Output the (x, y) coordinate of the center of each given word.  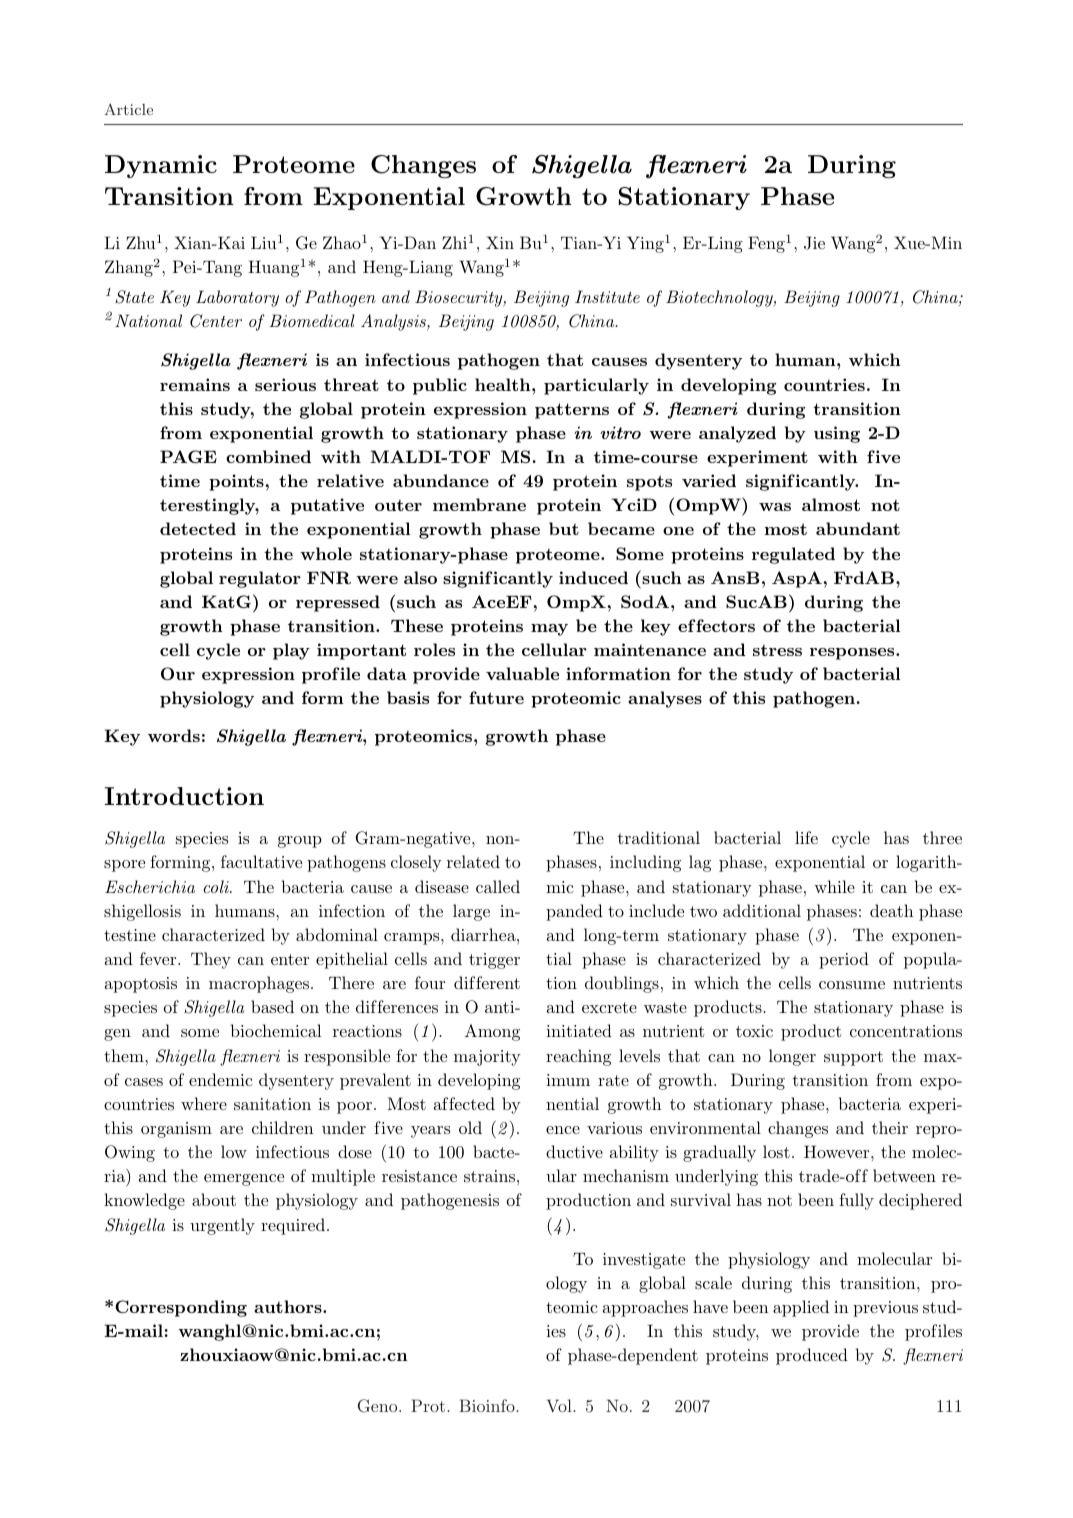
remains (195, 384)
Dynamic (161, 166)
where (204, 1103)
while (834, 886)
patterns (572, 411)
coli (217, 886)
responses (853, 654)
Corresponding (181, 1308)
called (498, 886)
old (470, 1127)
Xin (500, 242)
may (549, 630)
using (837, 434)
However (838, 1151)
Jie (814, 243)
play (291, 651)
